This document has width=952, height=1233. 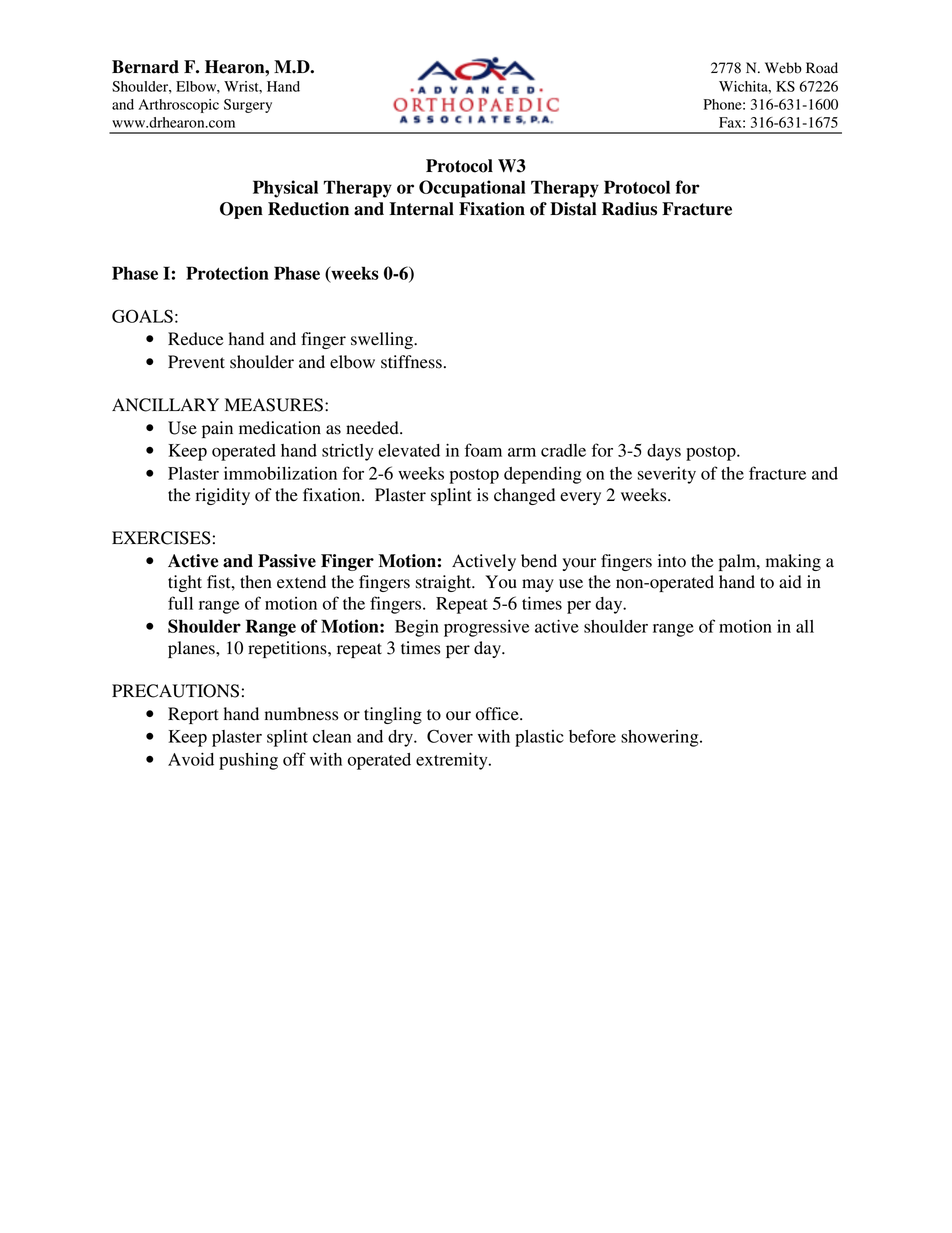 I want to click on then, so click(x=256, y=582).
